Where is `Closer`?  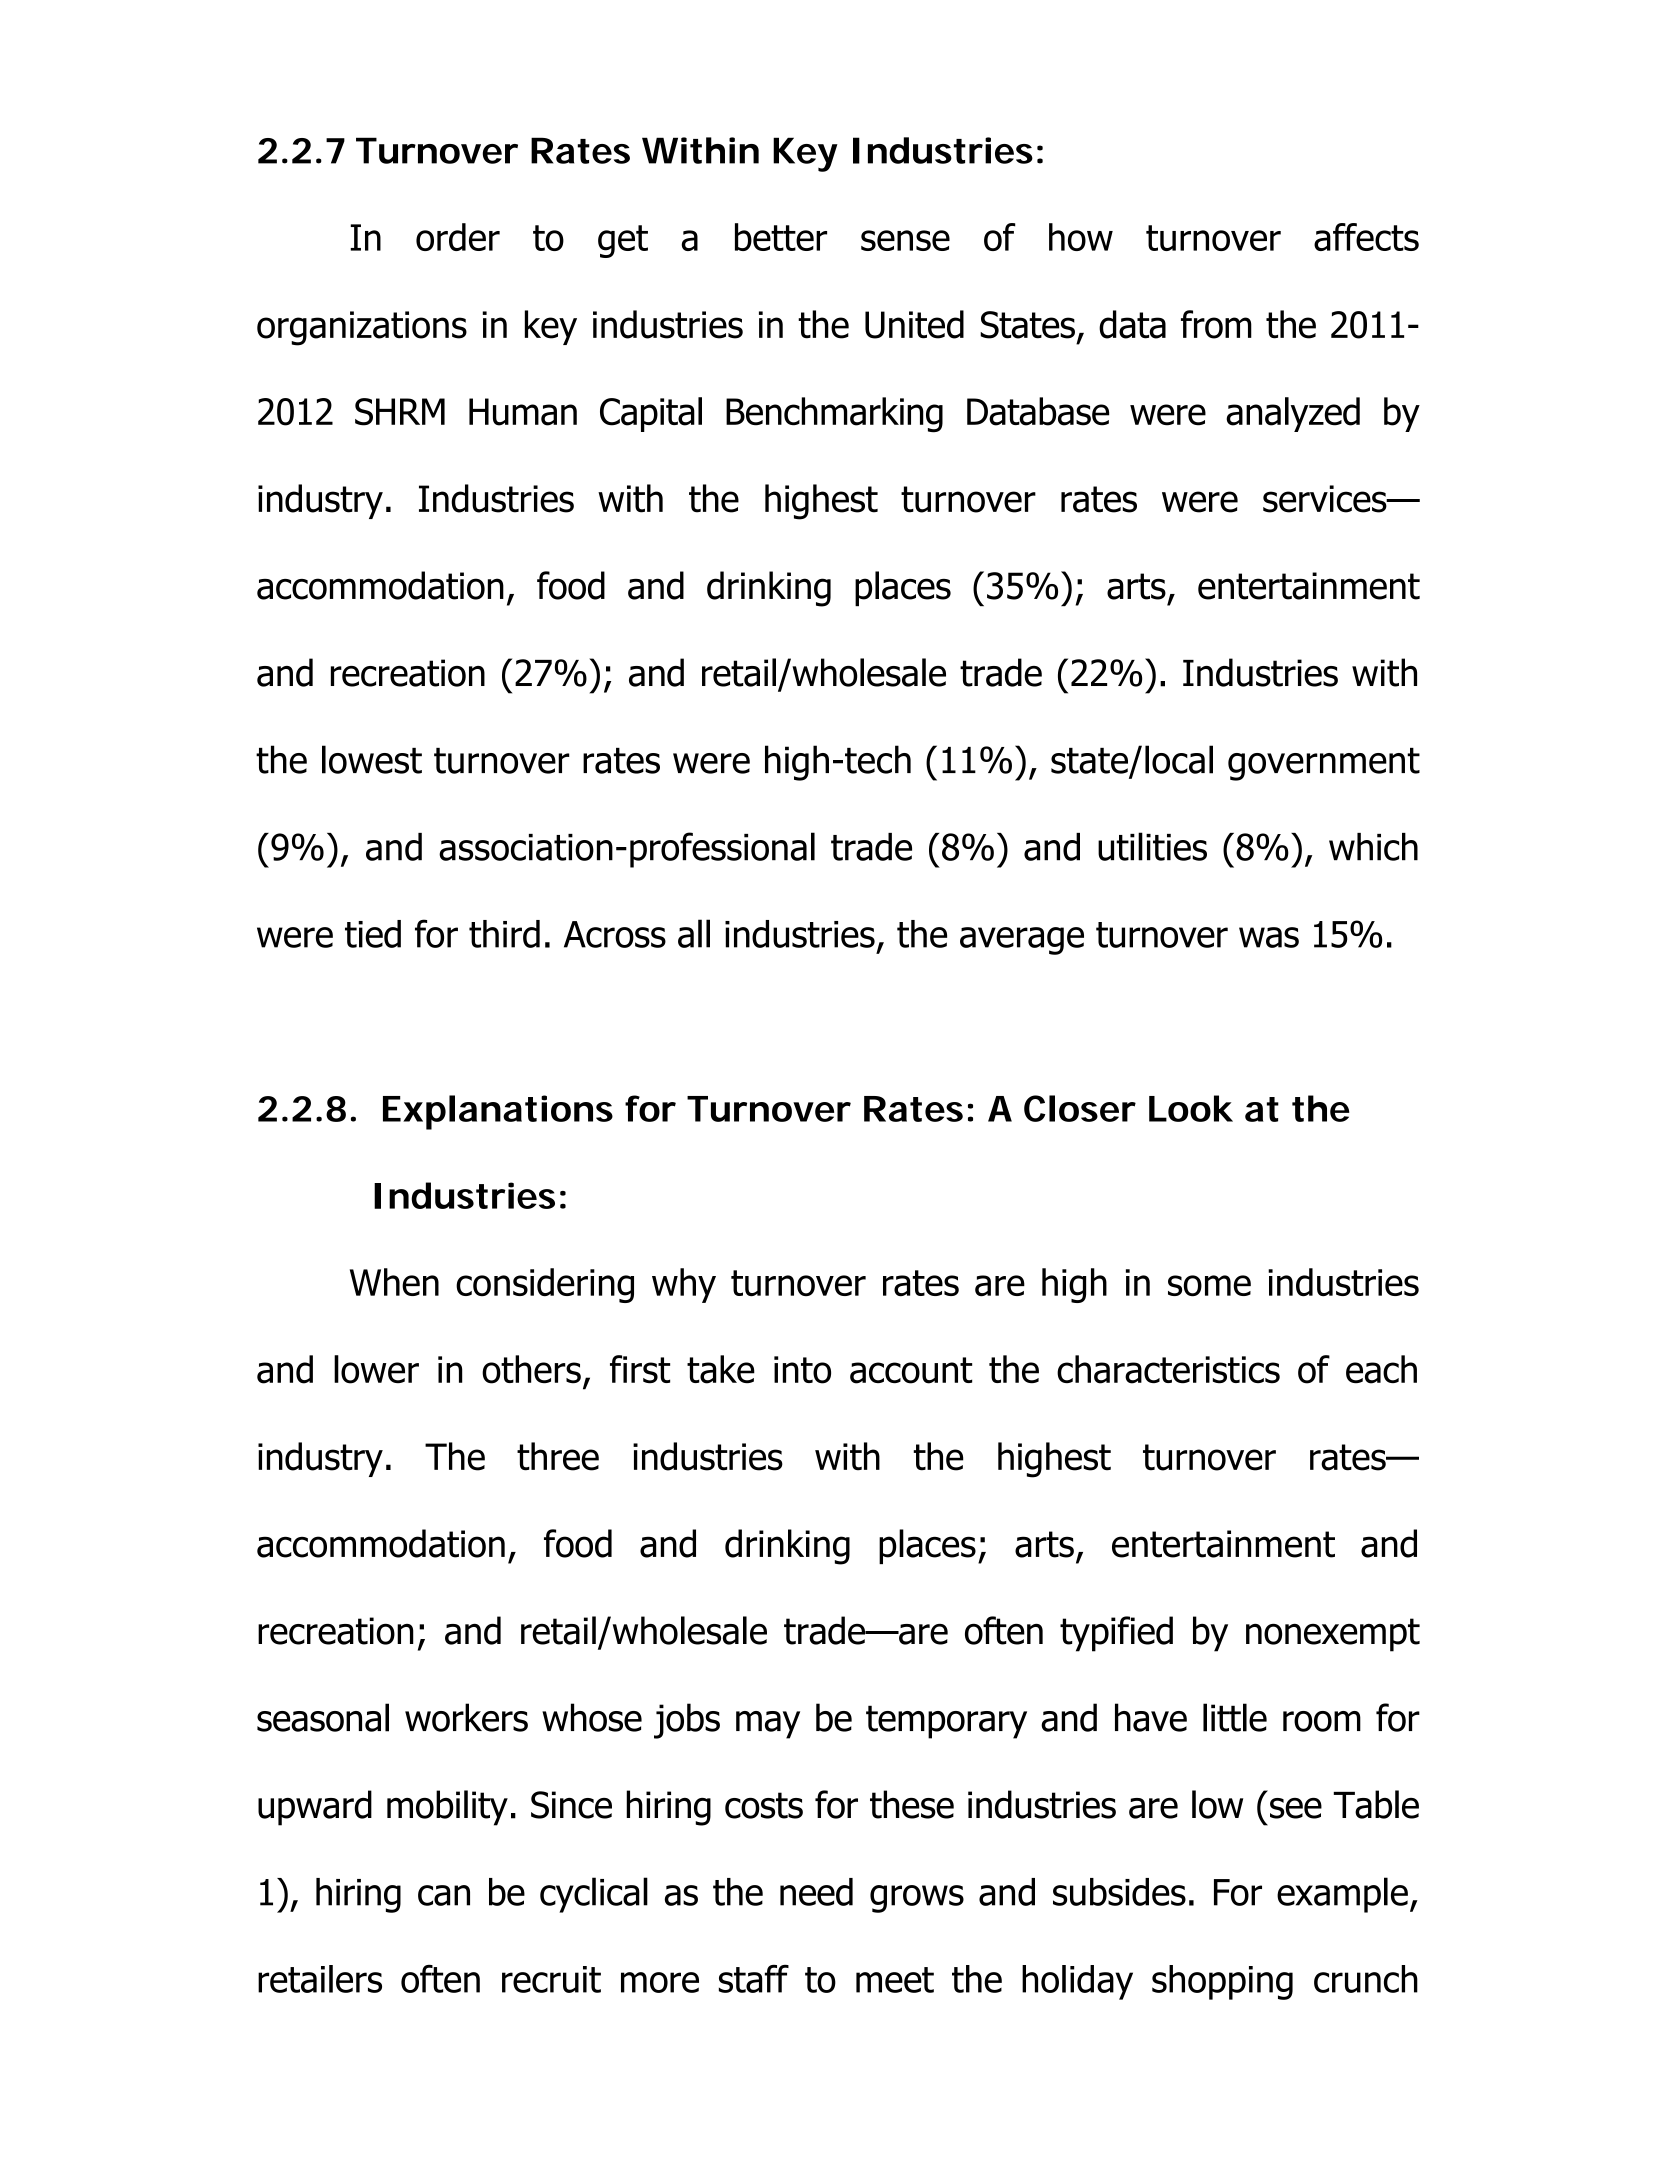 Closer is located at coordinates (1080, 1108).
